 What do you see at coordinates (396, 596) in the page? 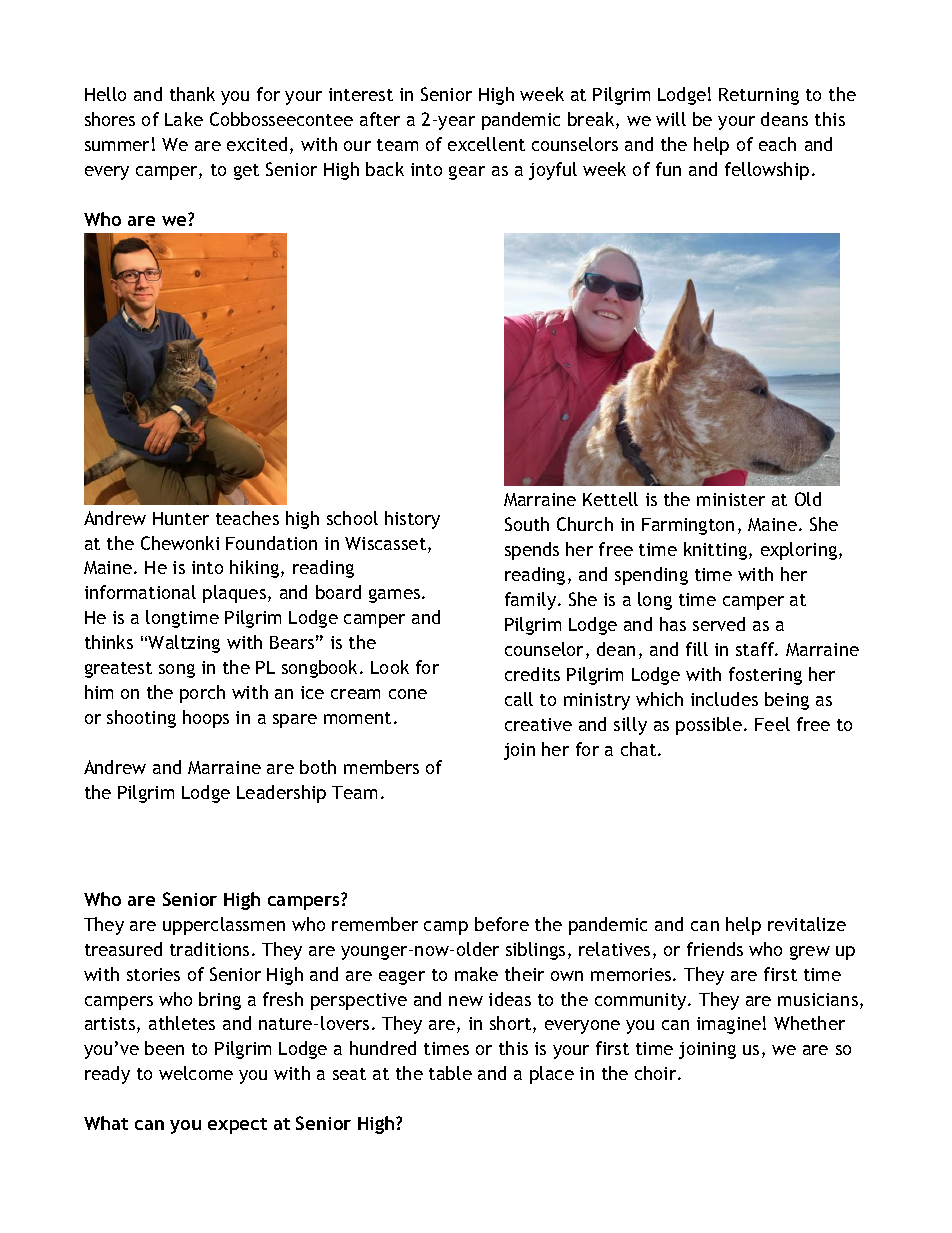
I see `games` at bounding box center [396, 596].
